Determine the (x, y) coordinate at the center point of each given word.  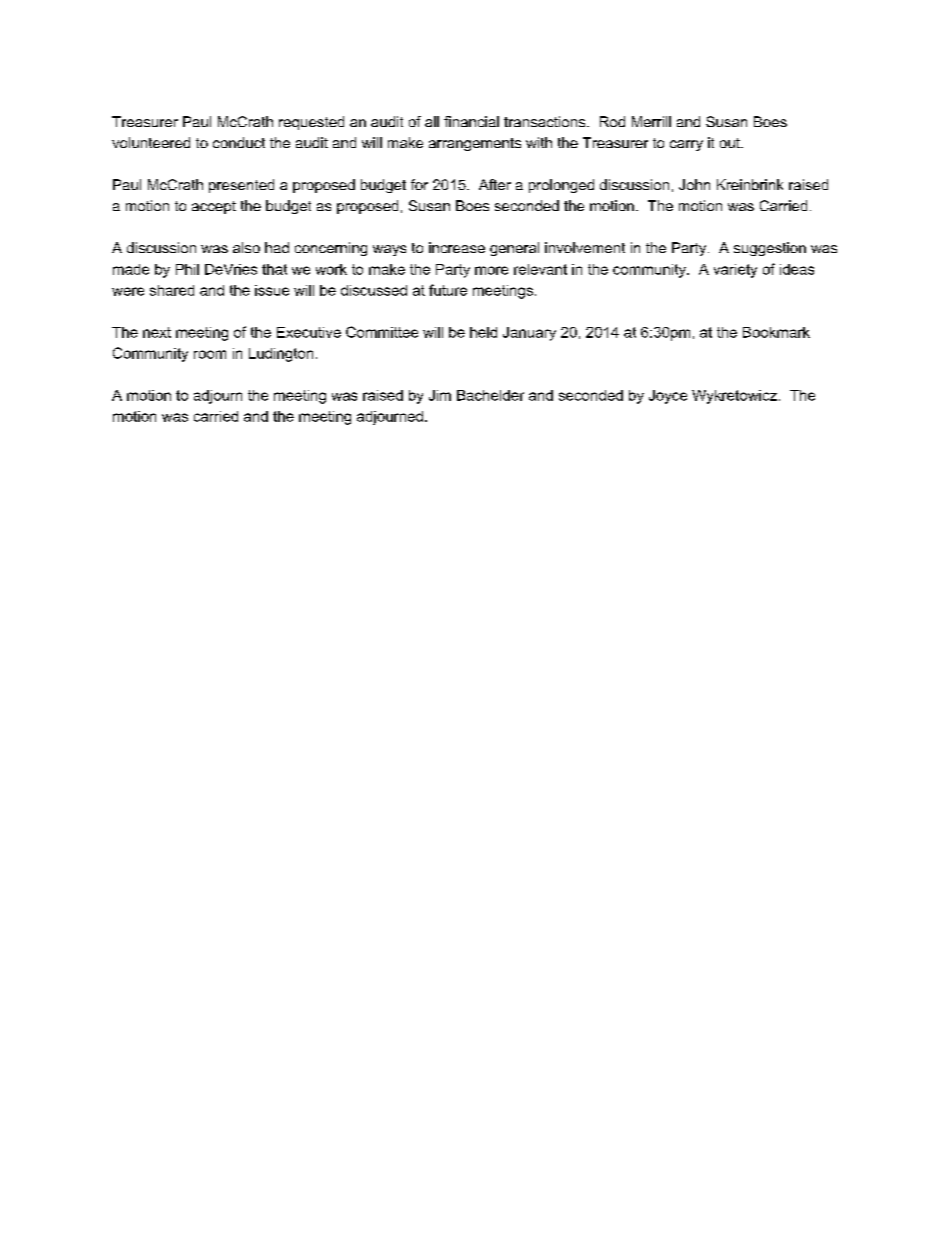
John (694, 184)
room (210, 354)
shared (172, 290)
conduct (239, 142)
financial (471, 121)
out (731, 143)
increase (457, 247)
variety (735, 271)
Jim (440, 395)
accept (214, 207)
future (448, 290)
